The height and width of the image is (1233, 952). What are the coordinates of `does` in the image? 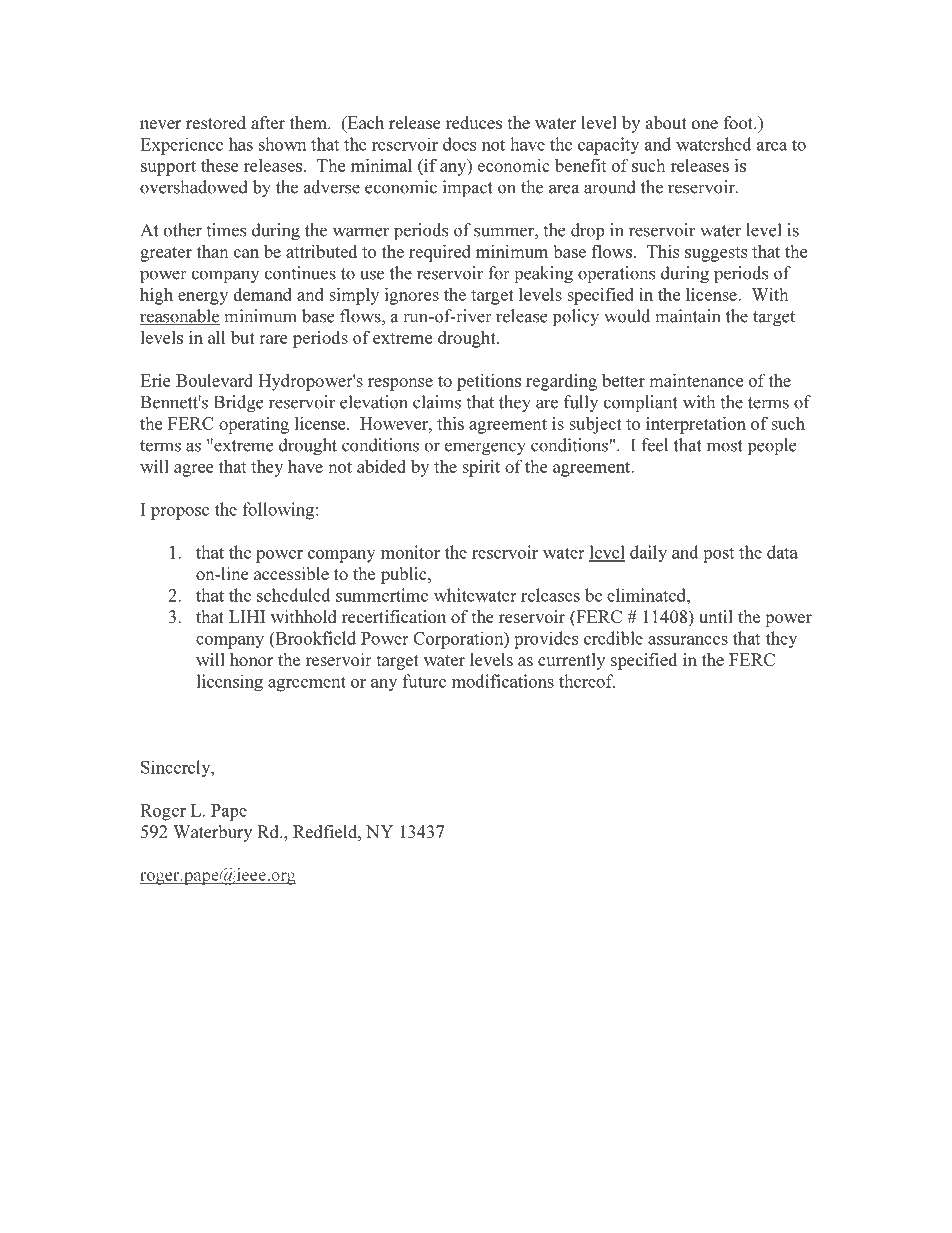 It's located at (459, 144).
